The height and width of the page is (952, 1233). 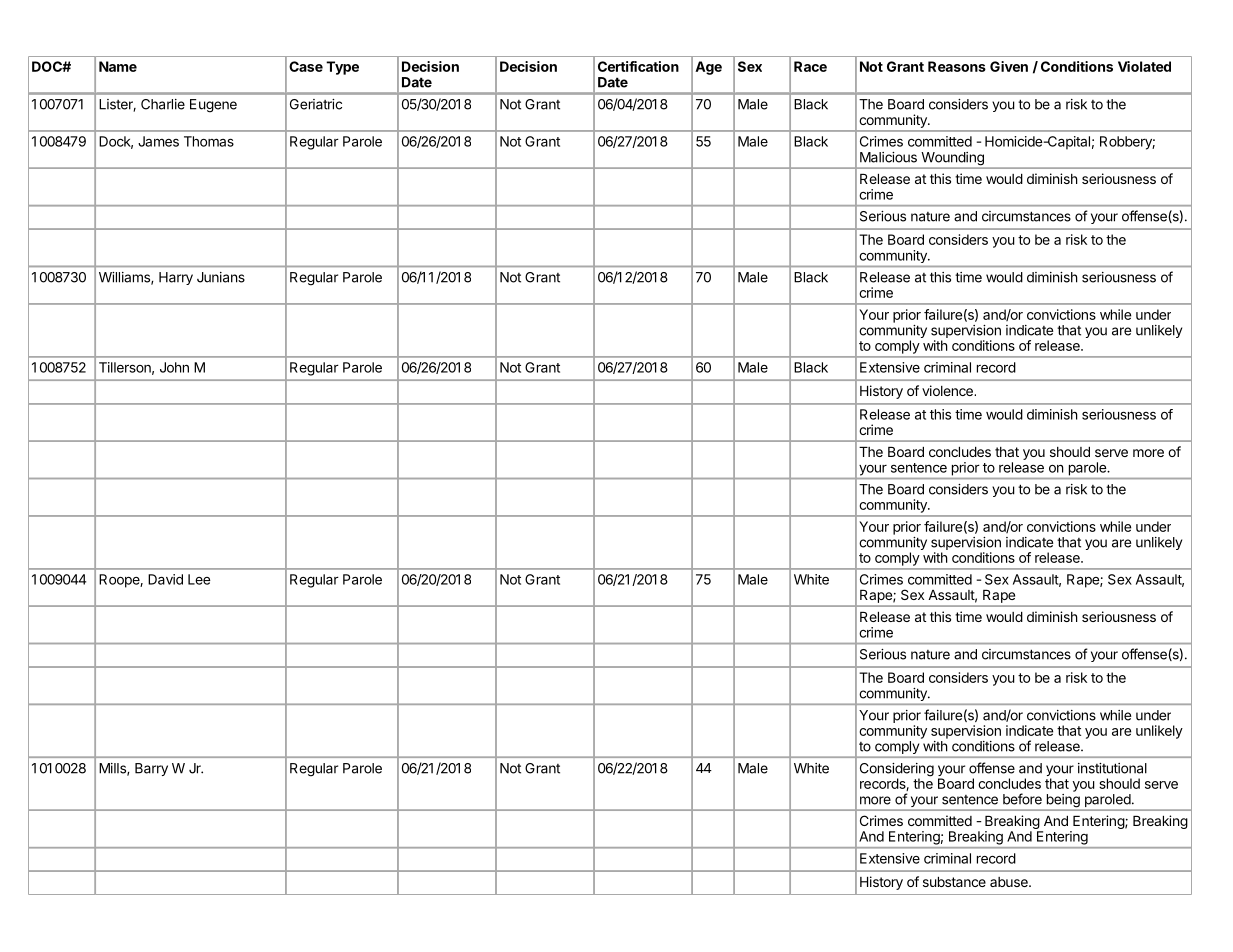 I want to click on institutional, so click(x=1112, y=768).
